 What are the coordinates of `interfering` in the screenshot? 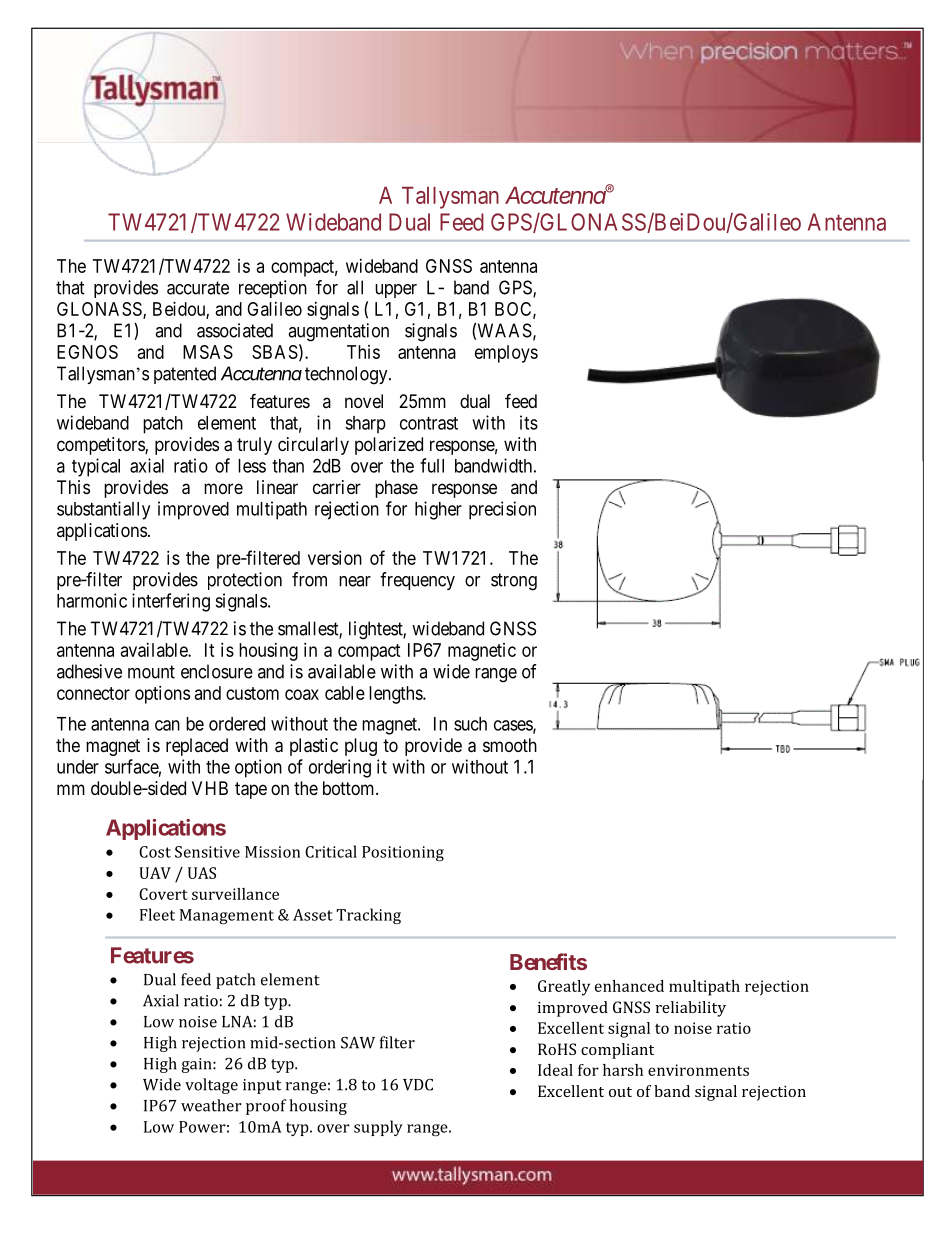 It's located at (171, 602).
